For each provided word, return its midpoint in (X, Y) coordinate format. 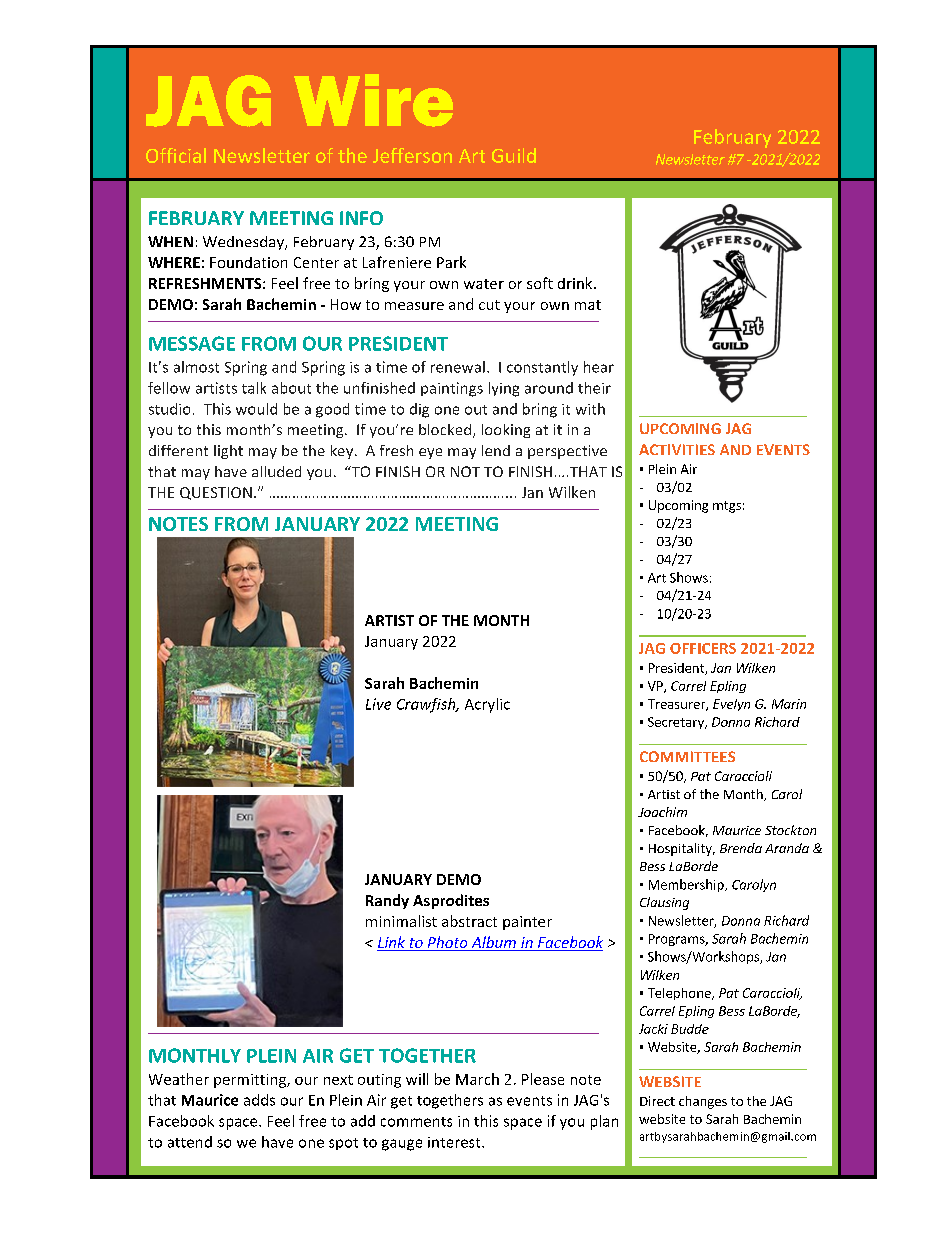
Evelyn (731, 705)
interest (455, 1142)
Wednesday (244, 243)
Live (378, 704)
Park (451, 262)
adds (259, 1100)
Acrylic (487, 705)
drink (576, 283)
